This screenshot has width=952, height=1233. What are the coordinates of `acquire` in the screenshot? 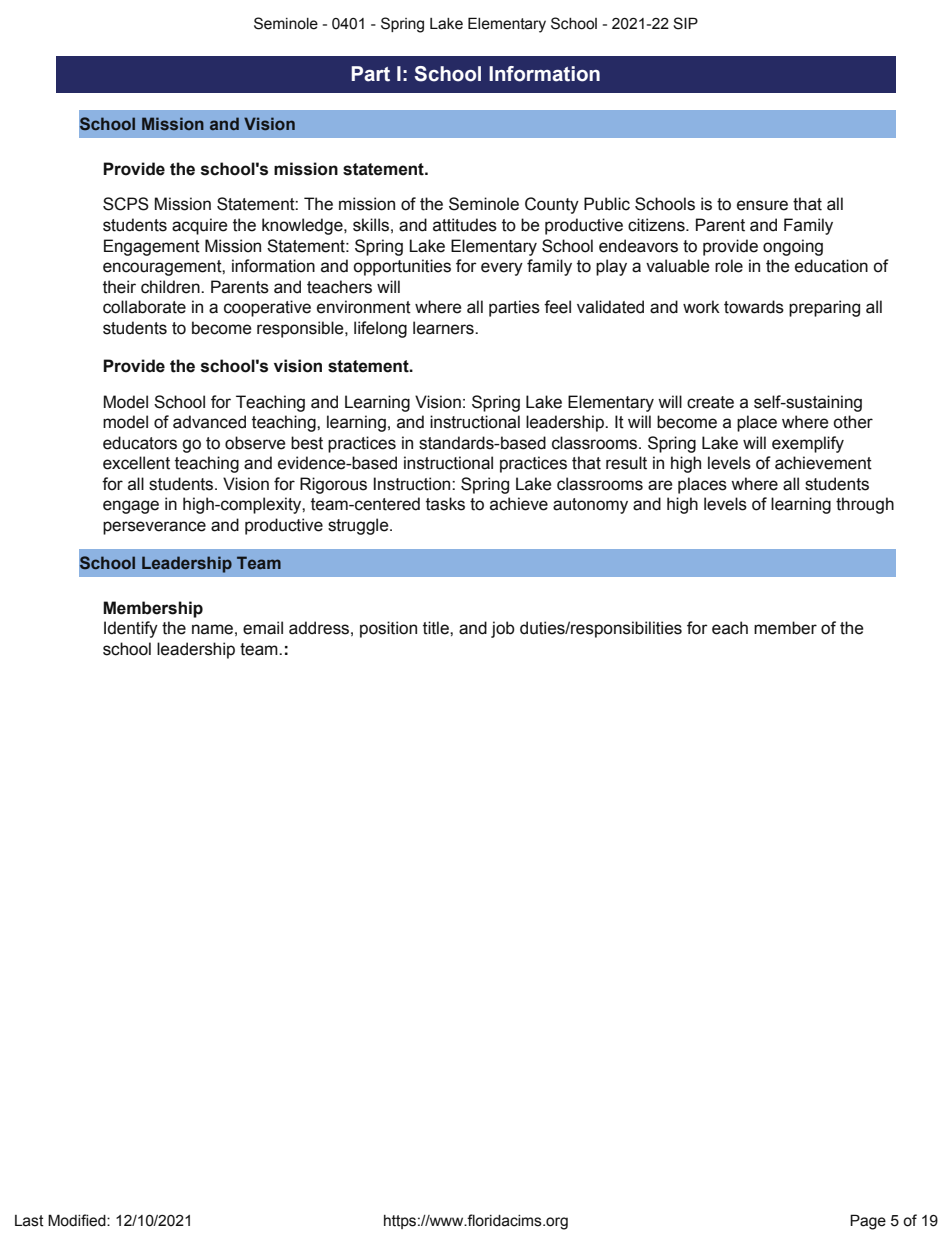 It's located at (200, 226).
